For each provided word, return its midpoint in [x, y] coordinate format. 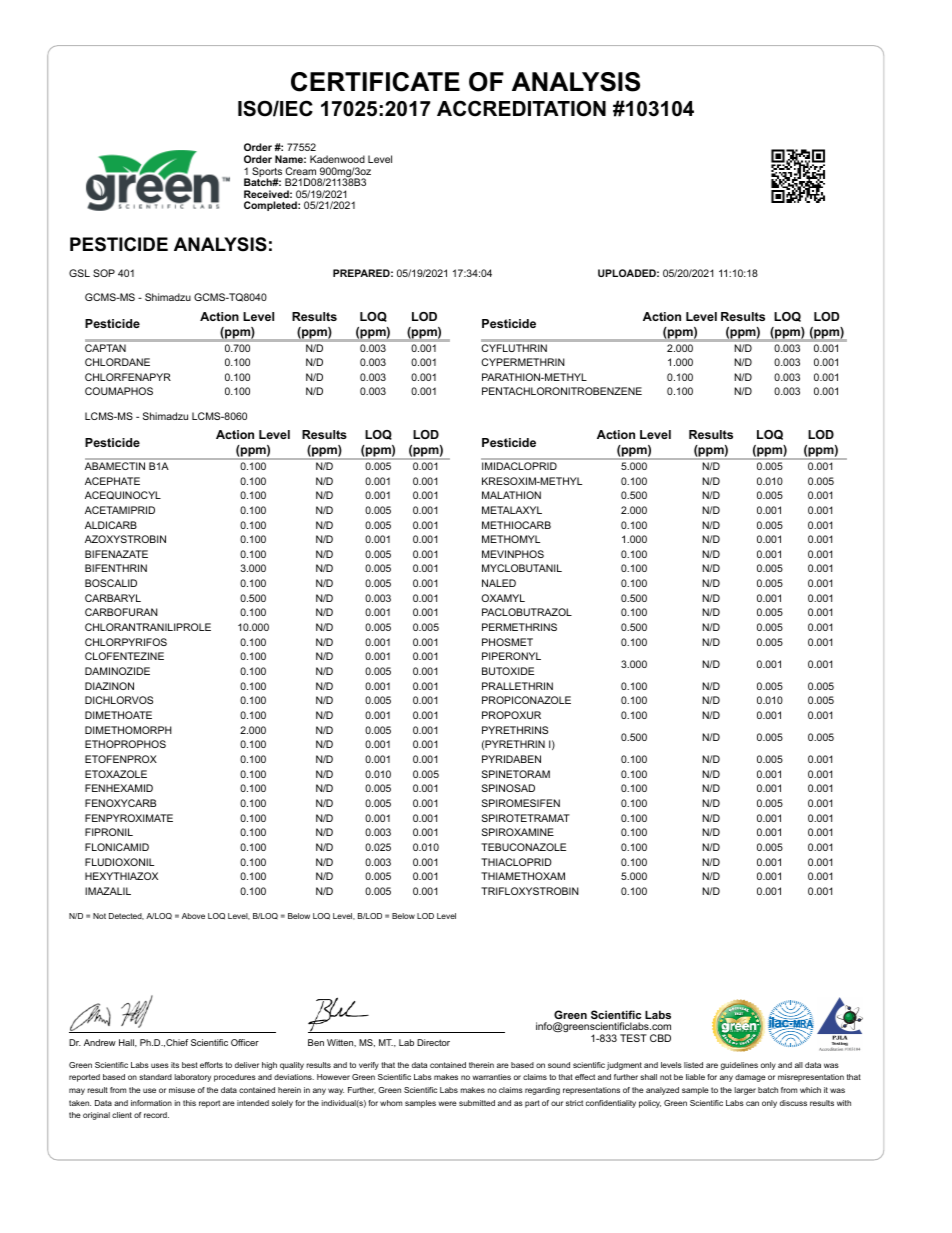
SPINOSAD [508, 788]
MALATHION [511, 495]
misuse [182, 1090]
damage [750, 1078]
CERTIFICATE [375, 82]
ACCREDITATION [521, 108]
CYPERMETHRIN [523, 362]
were [447, 1103]
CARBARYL [113, 598]
